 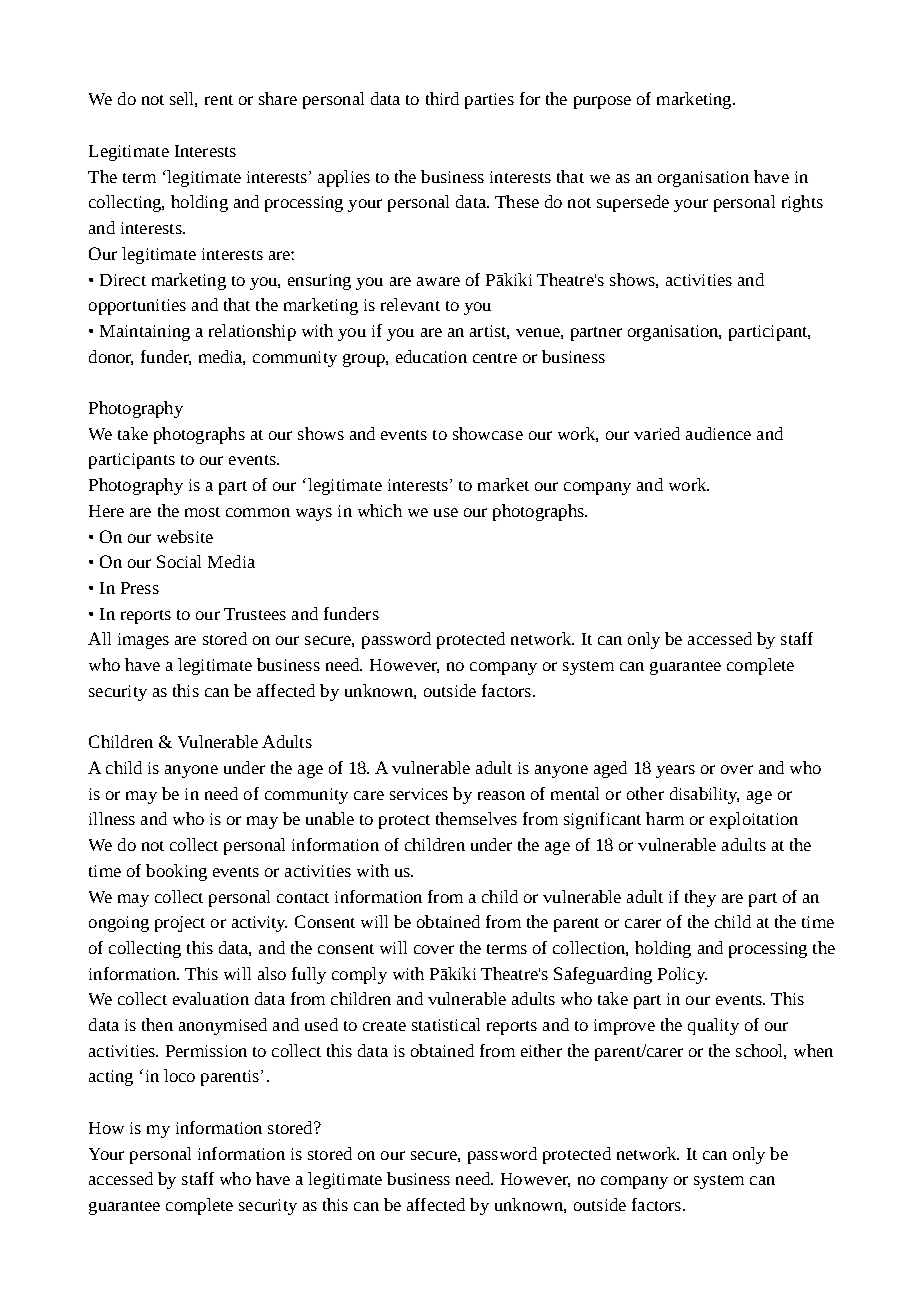 What do you see at coordinates (380, 510) in the screenshot?
I see `which` at bounding box center [380, 510].
